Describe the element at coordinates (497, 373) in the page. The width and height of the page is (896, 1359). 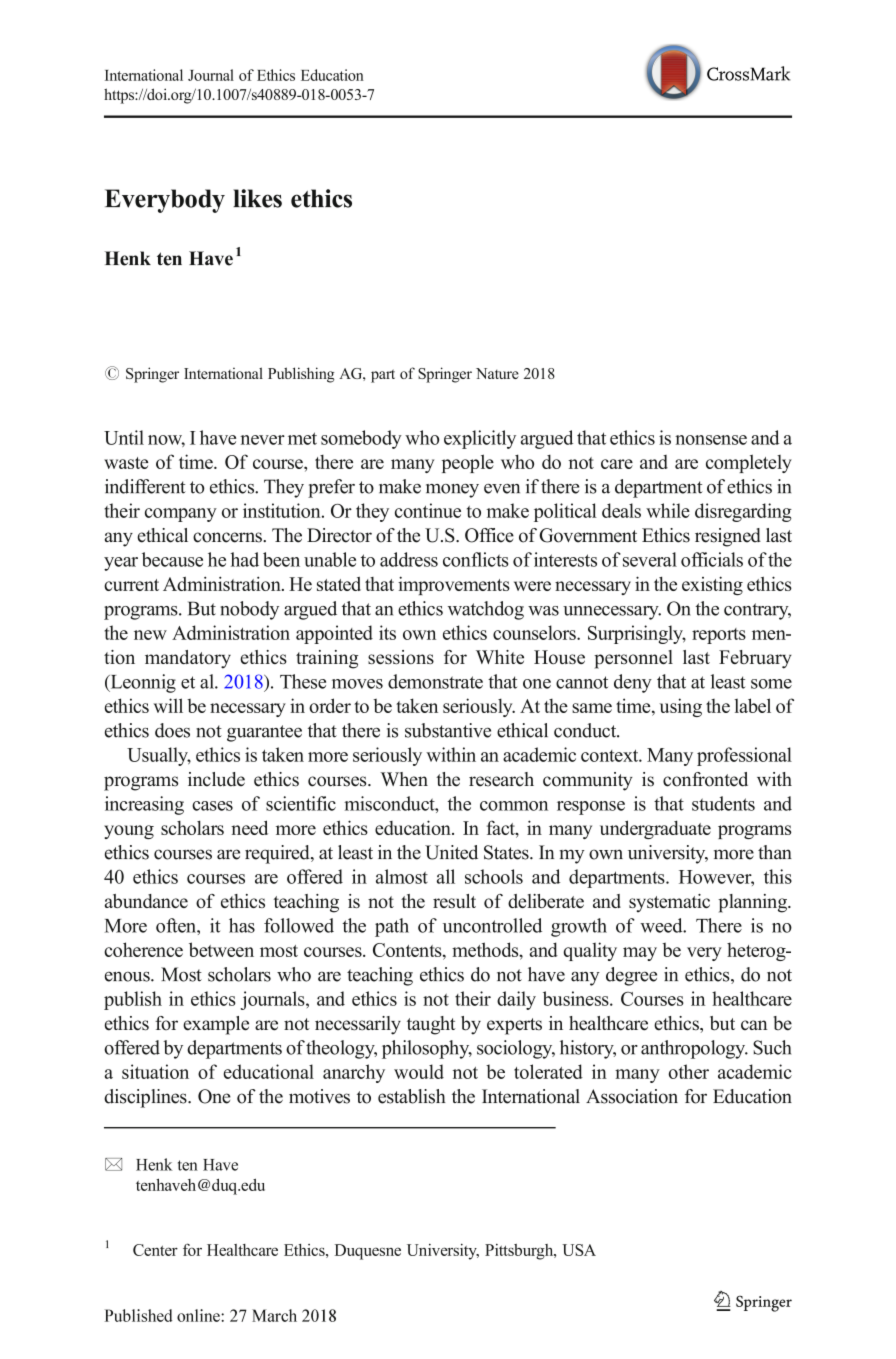
I see `Nature` at that location.
